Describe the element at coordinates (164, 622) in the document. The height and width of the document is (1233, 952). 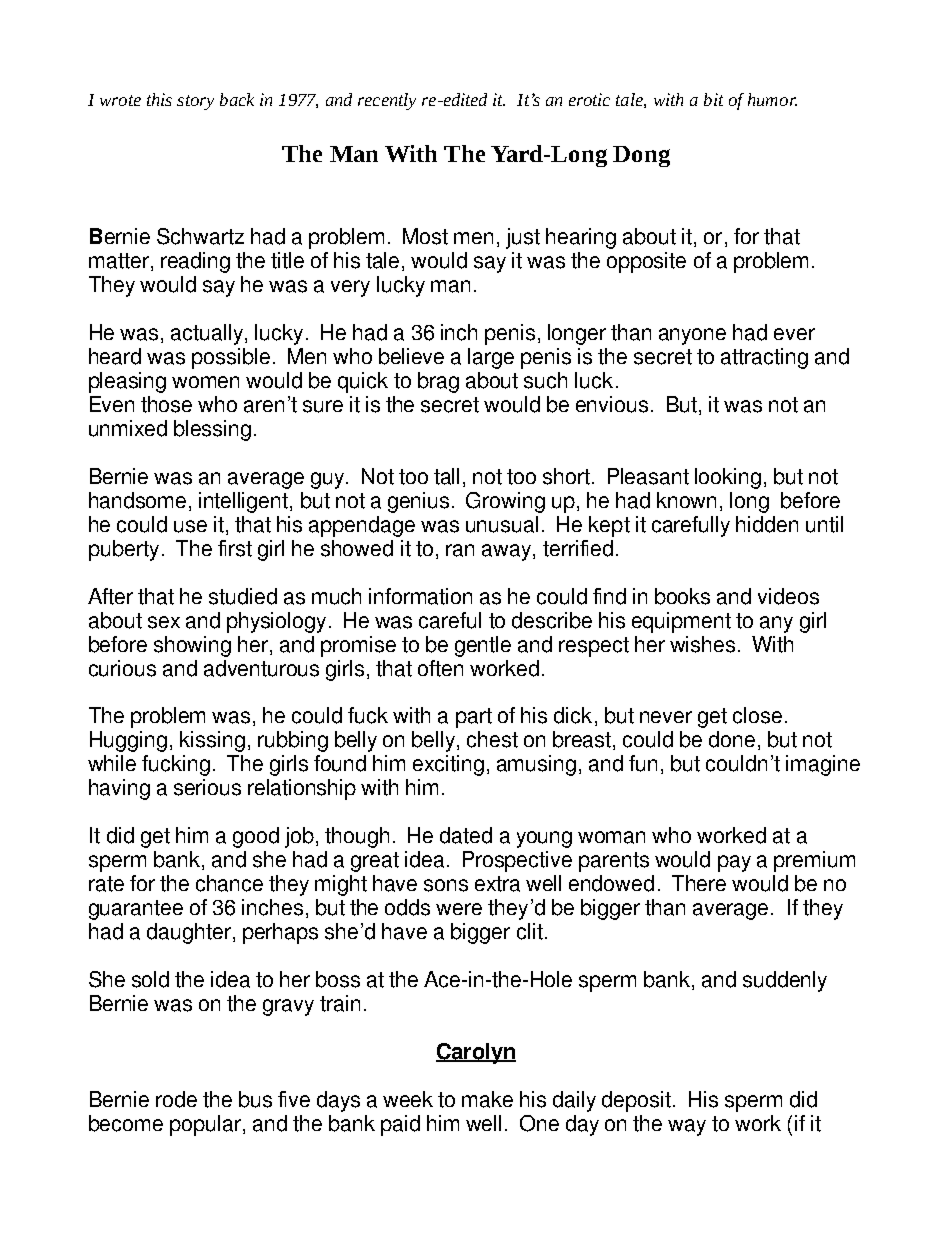
I see `sex` at that location.
